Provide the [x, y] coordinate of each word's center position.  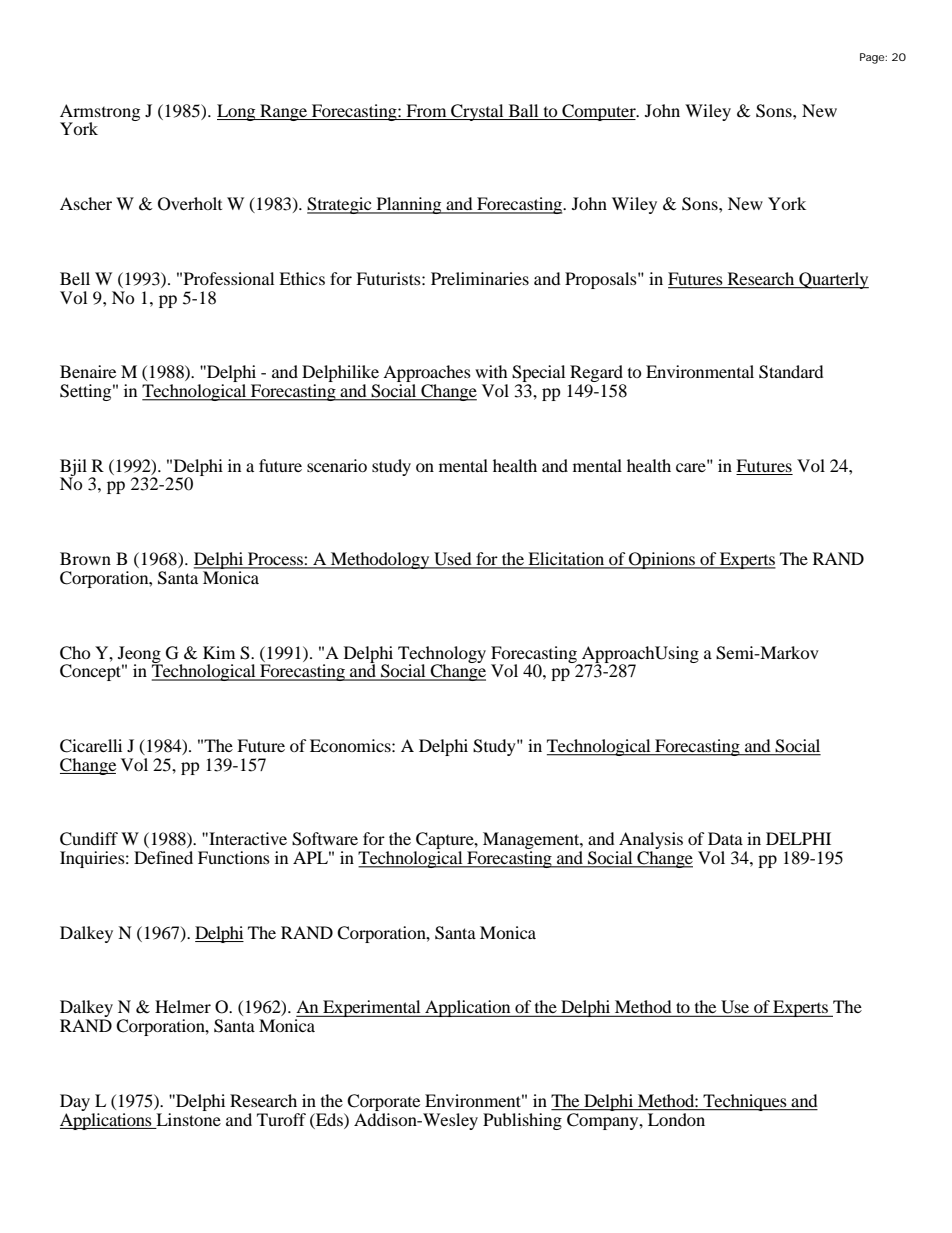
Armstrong [100, 113]
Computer [599, 112]
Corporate [383, 1102]
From [426, 110]
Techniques [745, 1102]
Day [75, 1102]
